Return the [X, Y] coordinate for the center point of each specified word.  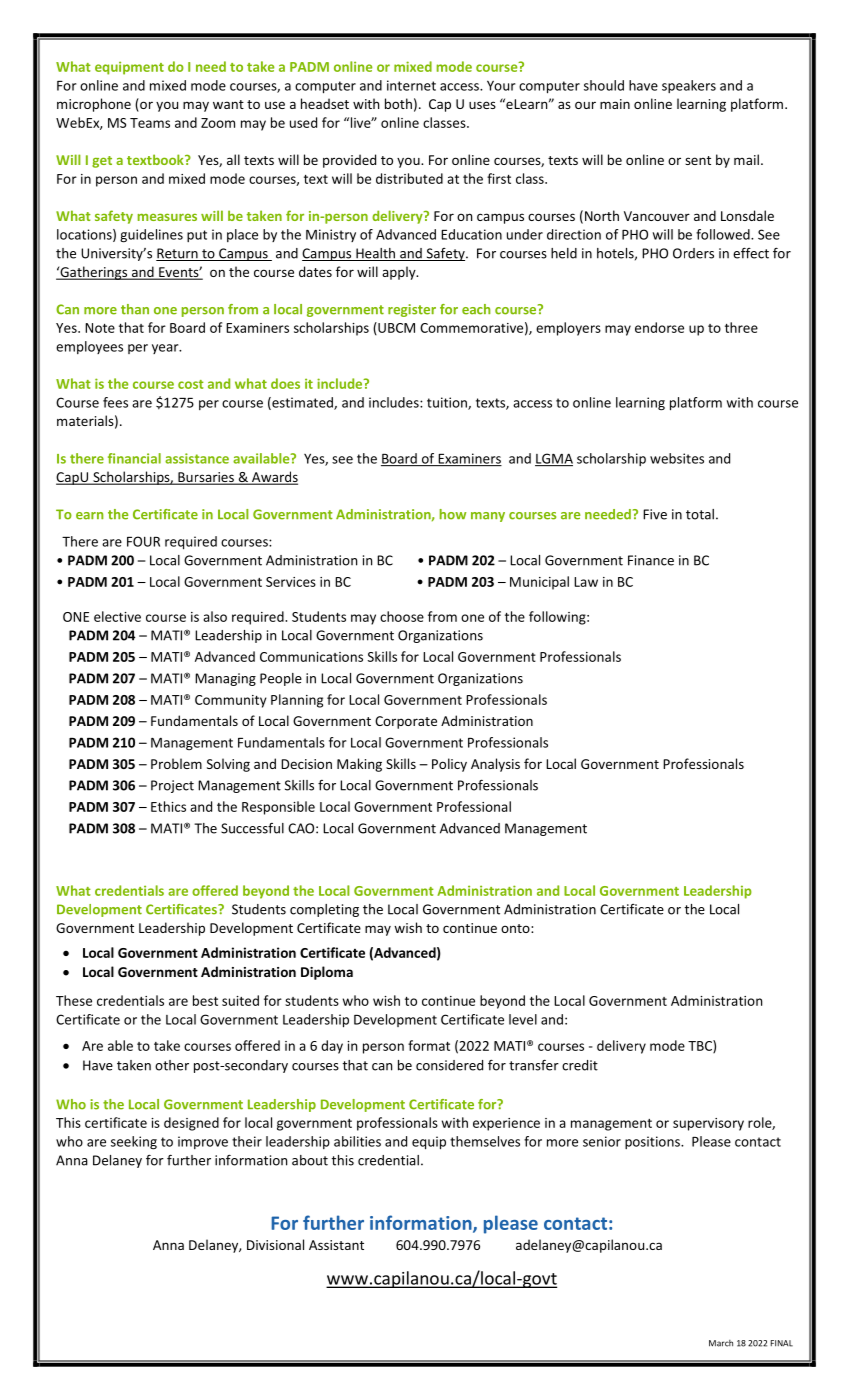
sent [698, 160]
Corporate [406, 722]
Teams [150, 123]
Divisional [275, 1244]
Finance [651, 560]
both [398, 103]
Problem [176, 763]
